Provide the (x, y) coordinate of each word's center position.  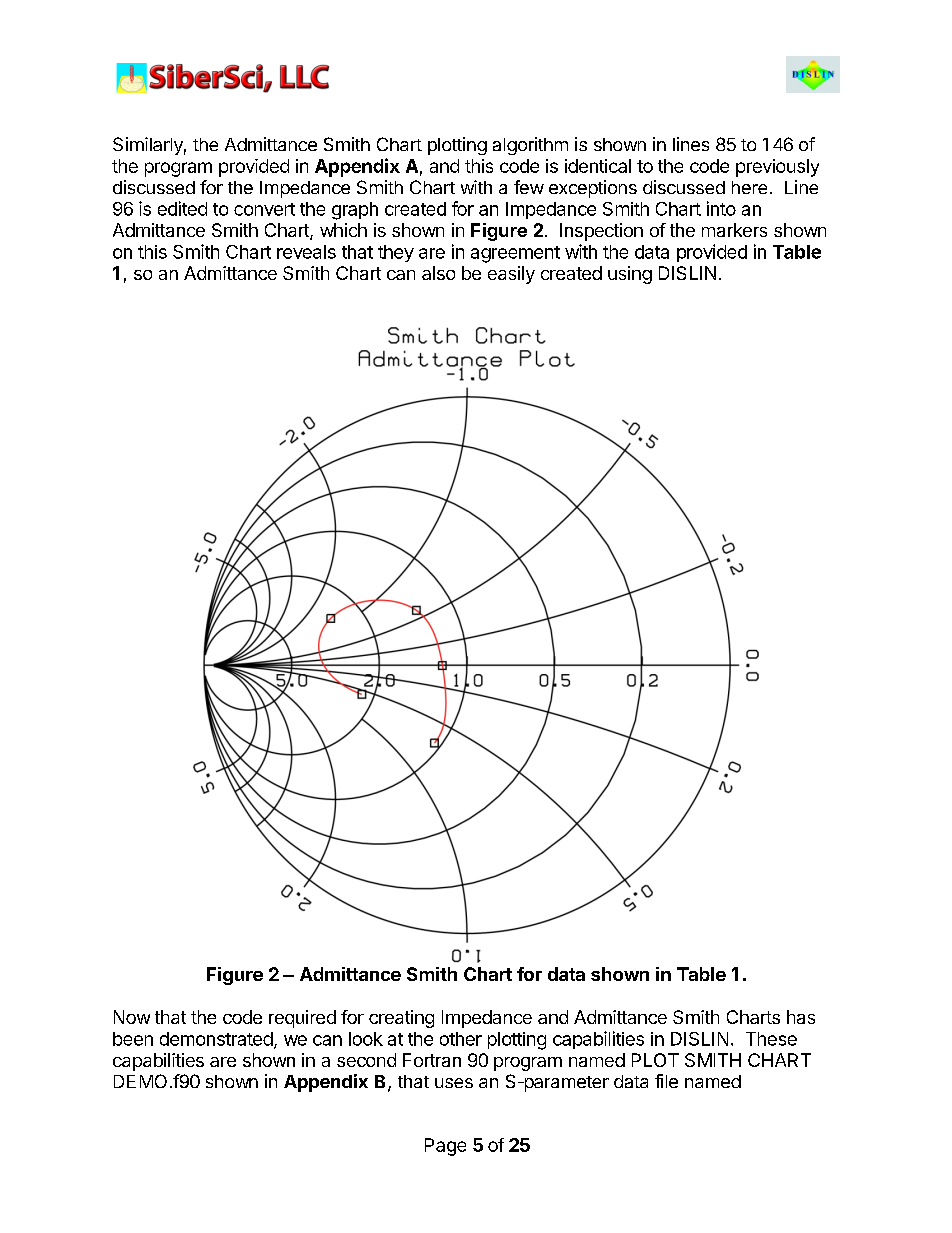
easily (511, 275)
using (630, 275)
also (438, 273)
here (749, 187)
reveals (306, 252)
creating (401, 1019)
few (529, 187)
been (133, 1039)
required (302, 1019)
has (801, 1017)
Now (132, 1017)
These (771, 1039)
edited (182, 208)
